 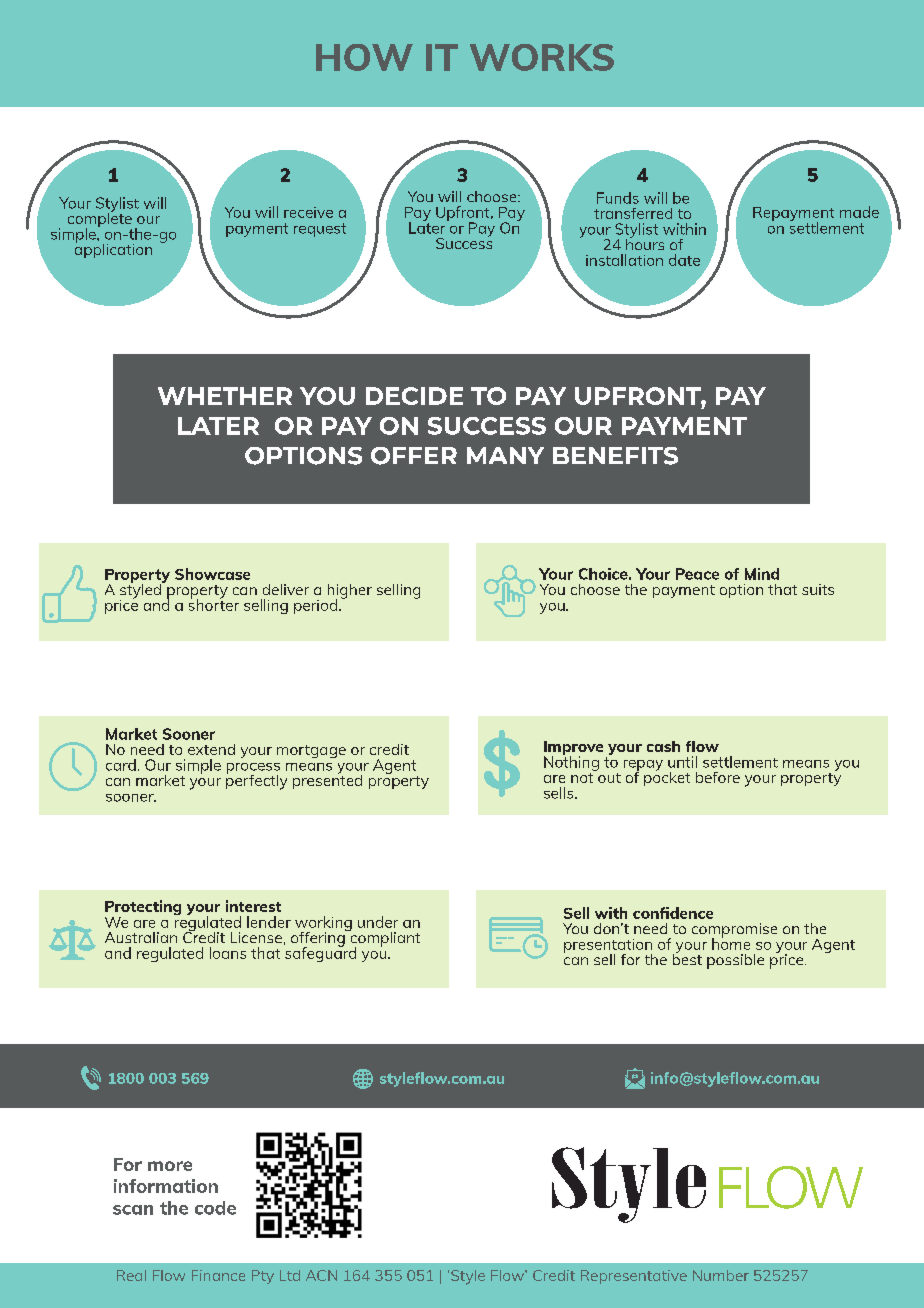 I want to click on Representative, so click(x=634, y=1277).
